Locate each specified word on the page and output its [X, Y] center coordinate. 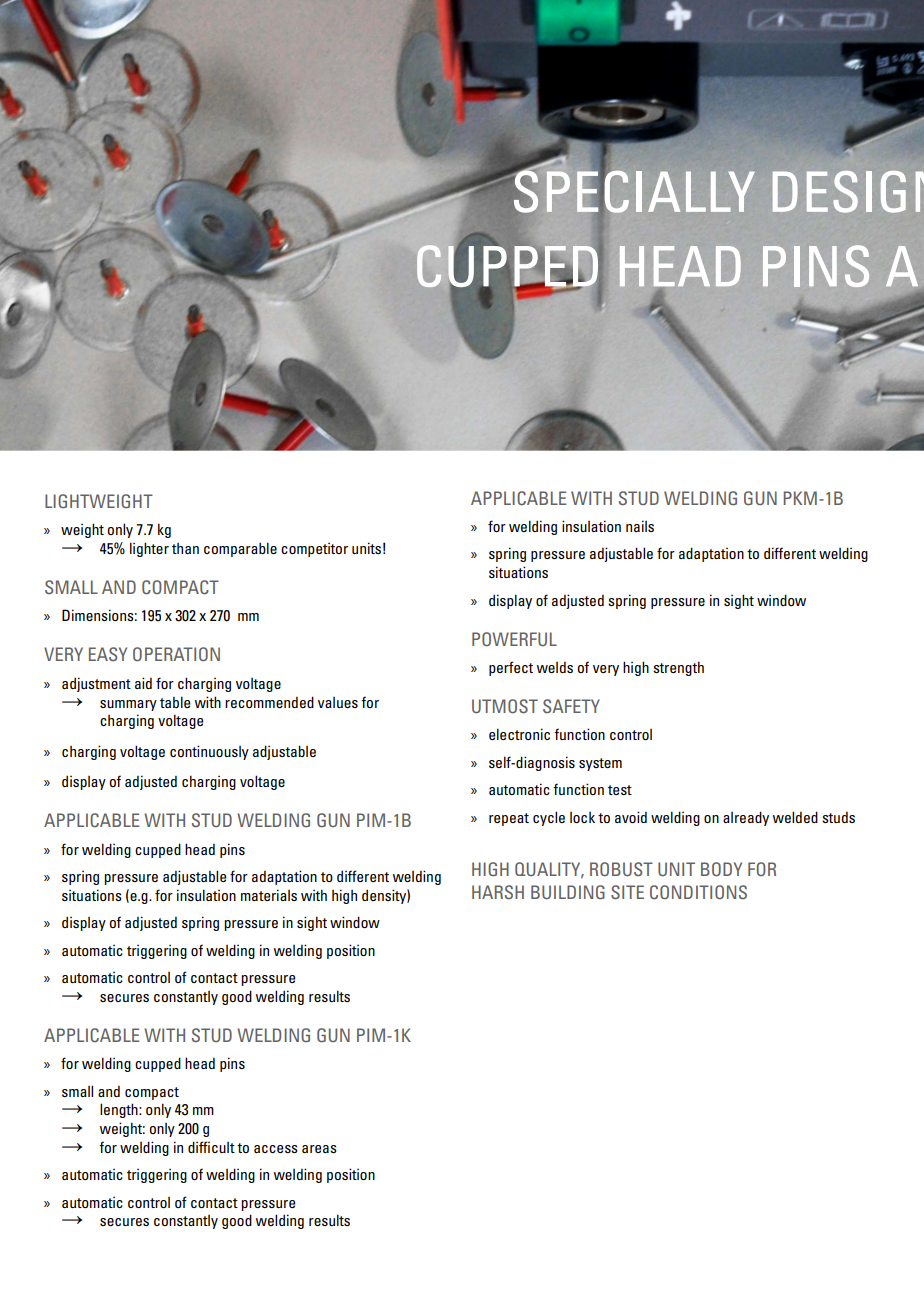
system [600, 764]
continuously [209, 752]
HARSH [498, 892]
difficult [211, 1147]
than [185, 548]
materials [269, 895]
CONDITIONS [698, 892]
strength [678, 668]
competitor [314, 550]
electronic [519, 734]
